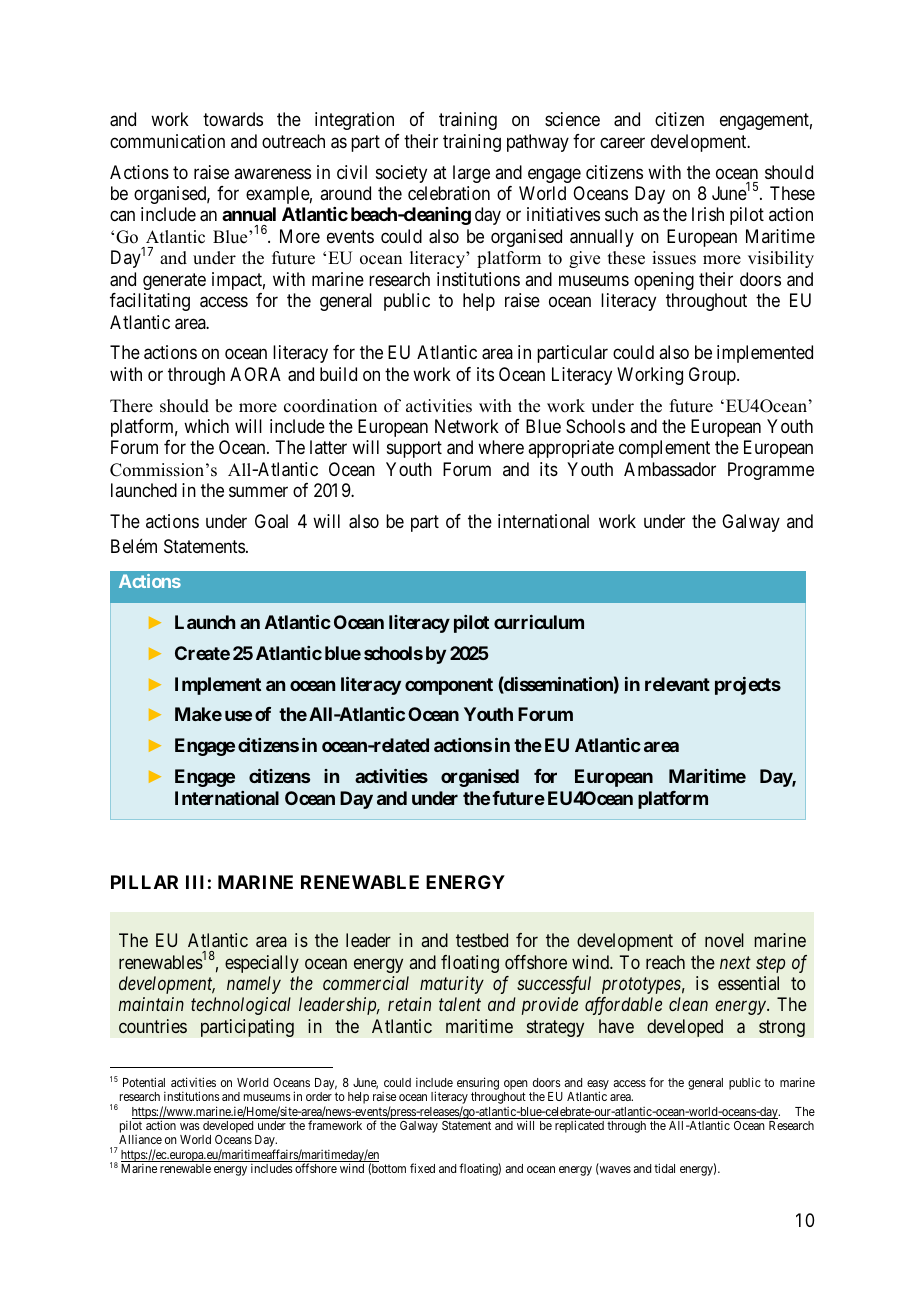 This screenshot has height=1308, width=924. I want to click on Irish, so click(708, 214).
